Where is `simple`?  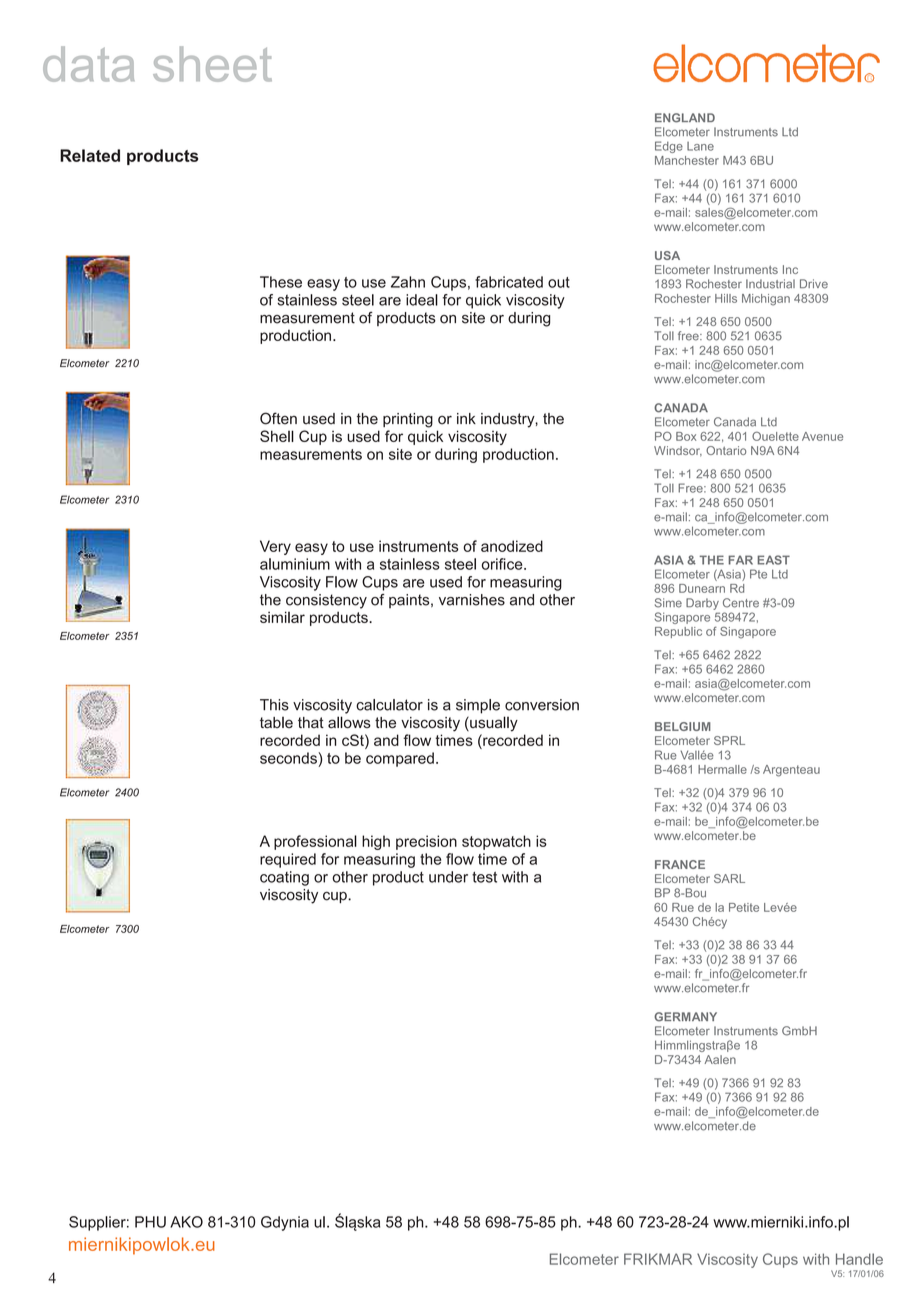
simple is located at coordinates (478, 706).
